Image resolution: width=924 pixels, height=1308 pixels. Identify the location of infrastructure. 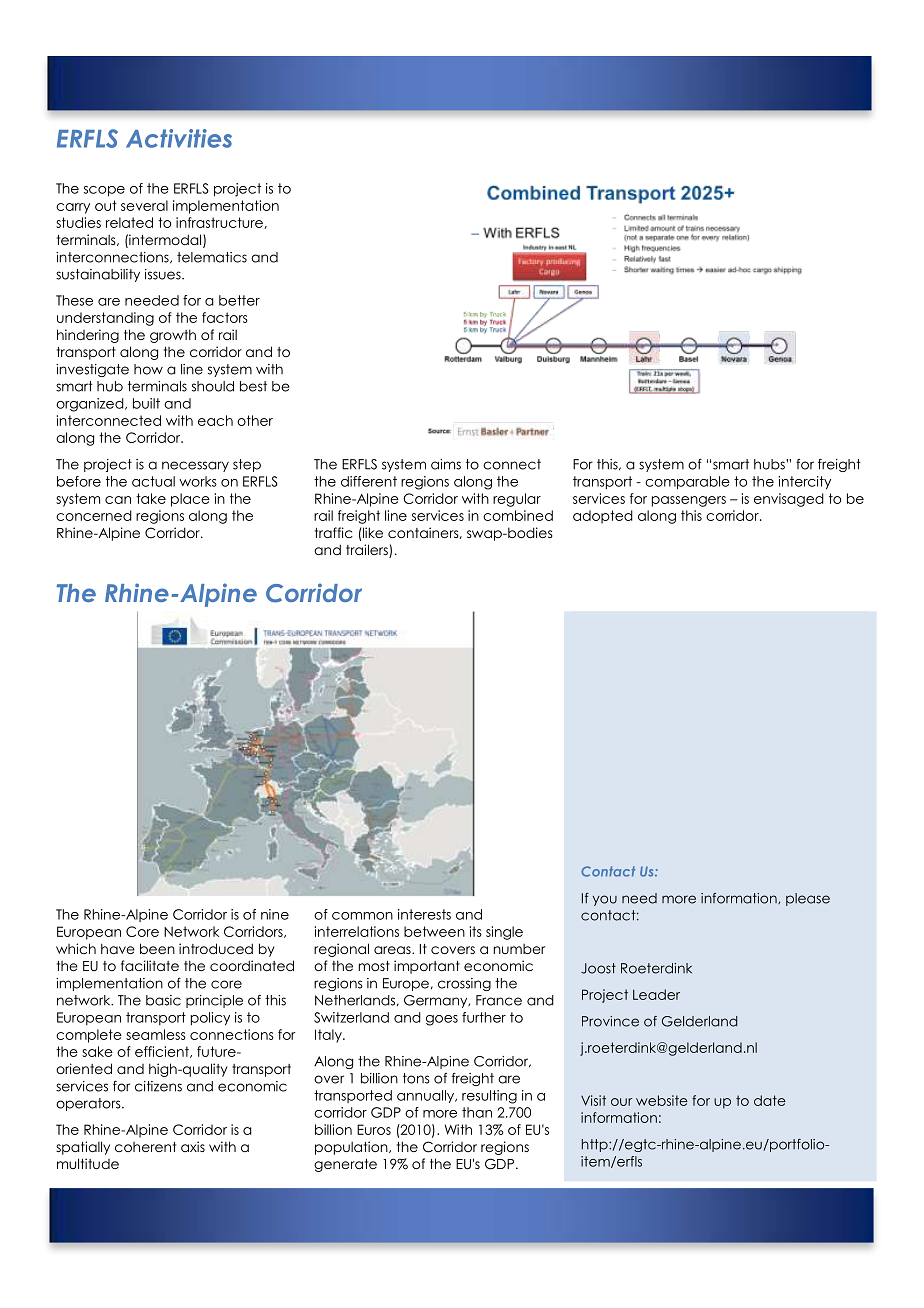
(219, 222).
